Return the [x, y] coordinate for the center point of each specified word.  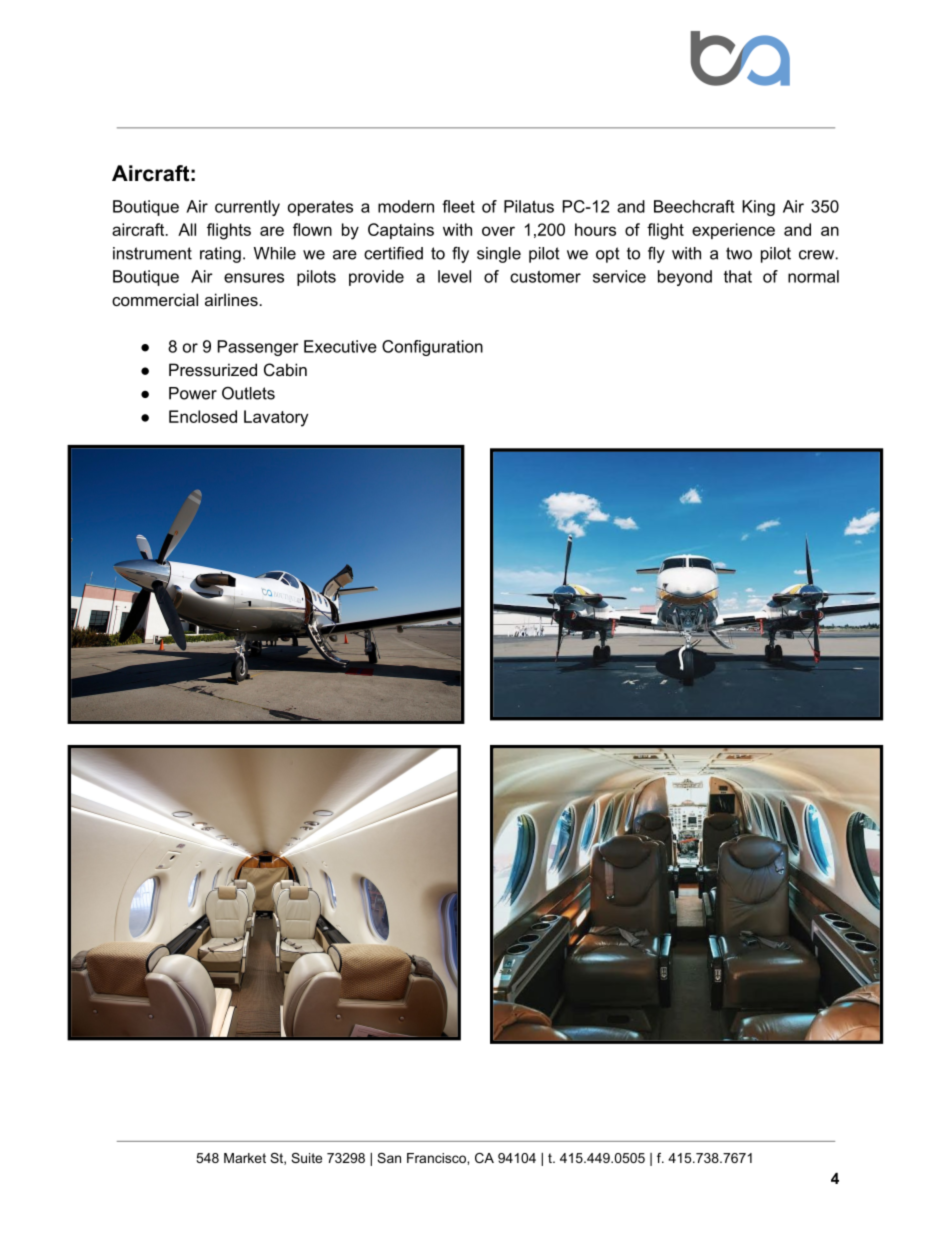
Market [245, 1158]
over [498, 231]
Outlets [248, 393]
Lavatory [276, 418]
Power [193, 393]
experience [733, 231]
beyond [685, 278]
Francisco [437, 1158]
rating [220, 255]
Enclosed [203, 416]
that [738, 276]
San [389, 1158]
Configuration [432, 348]
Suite [306, 1158]
